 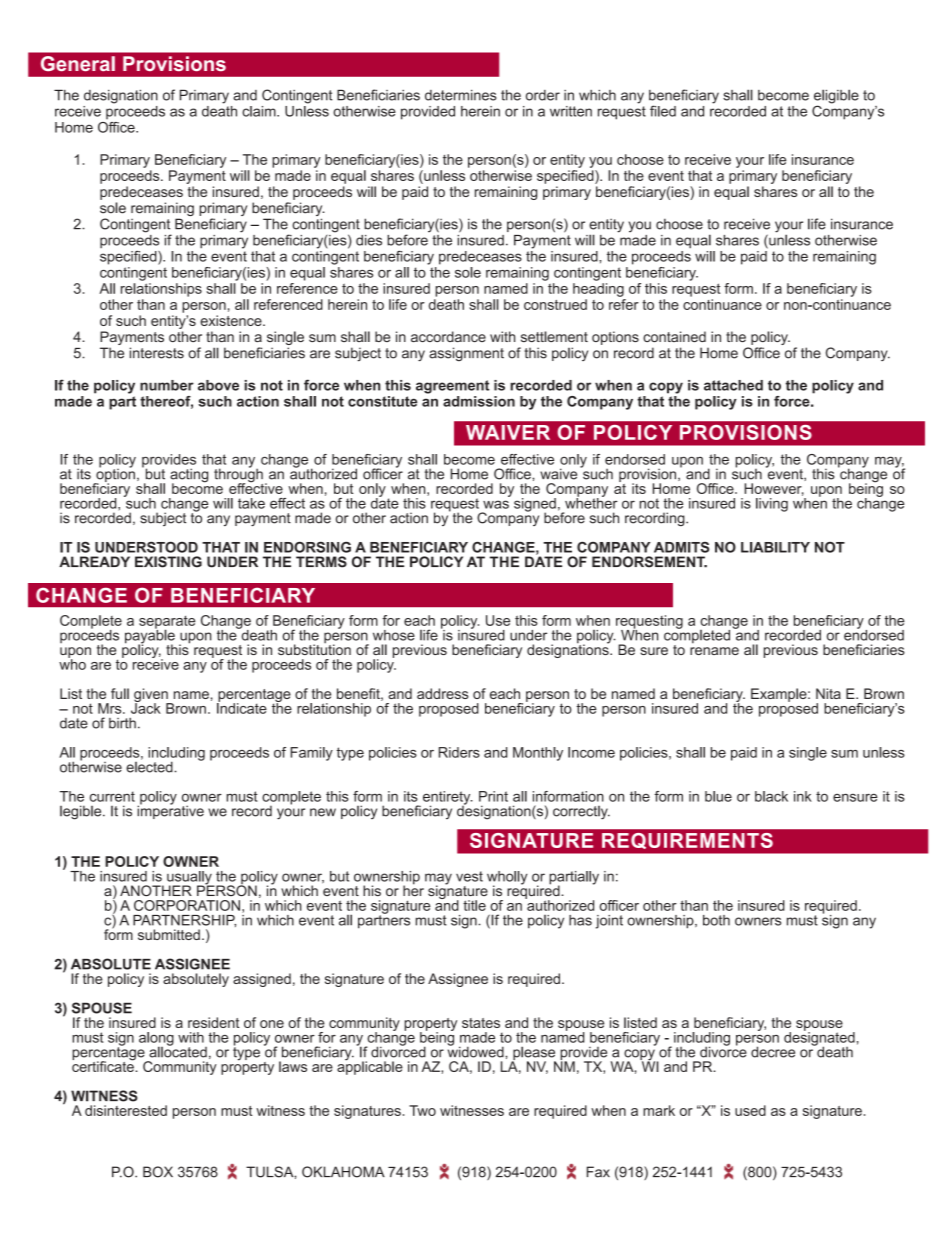 What do you see at coordinates (461, 95) in the screenshot?
I see `determines` at bounding box center [461, 95].
